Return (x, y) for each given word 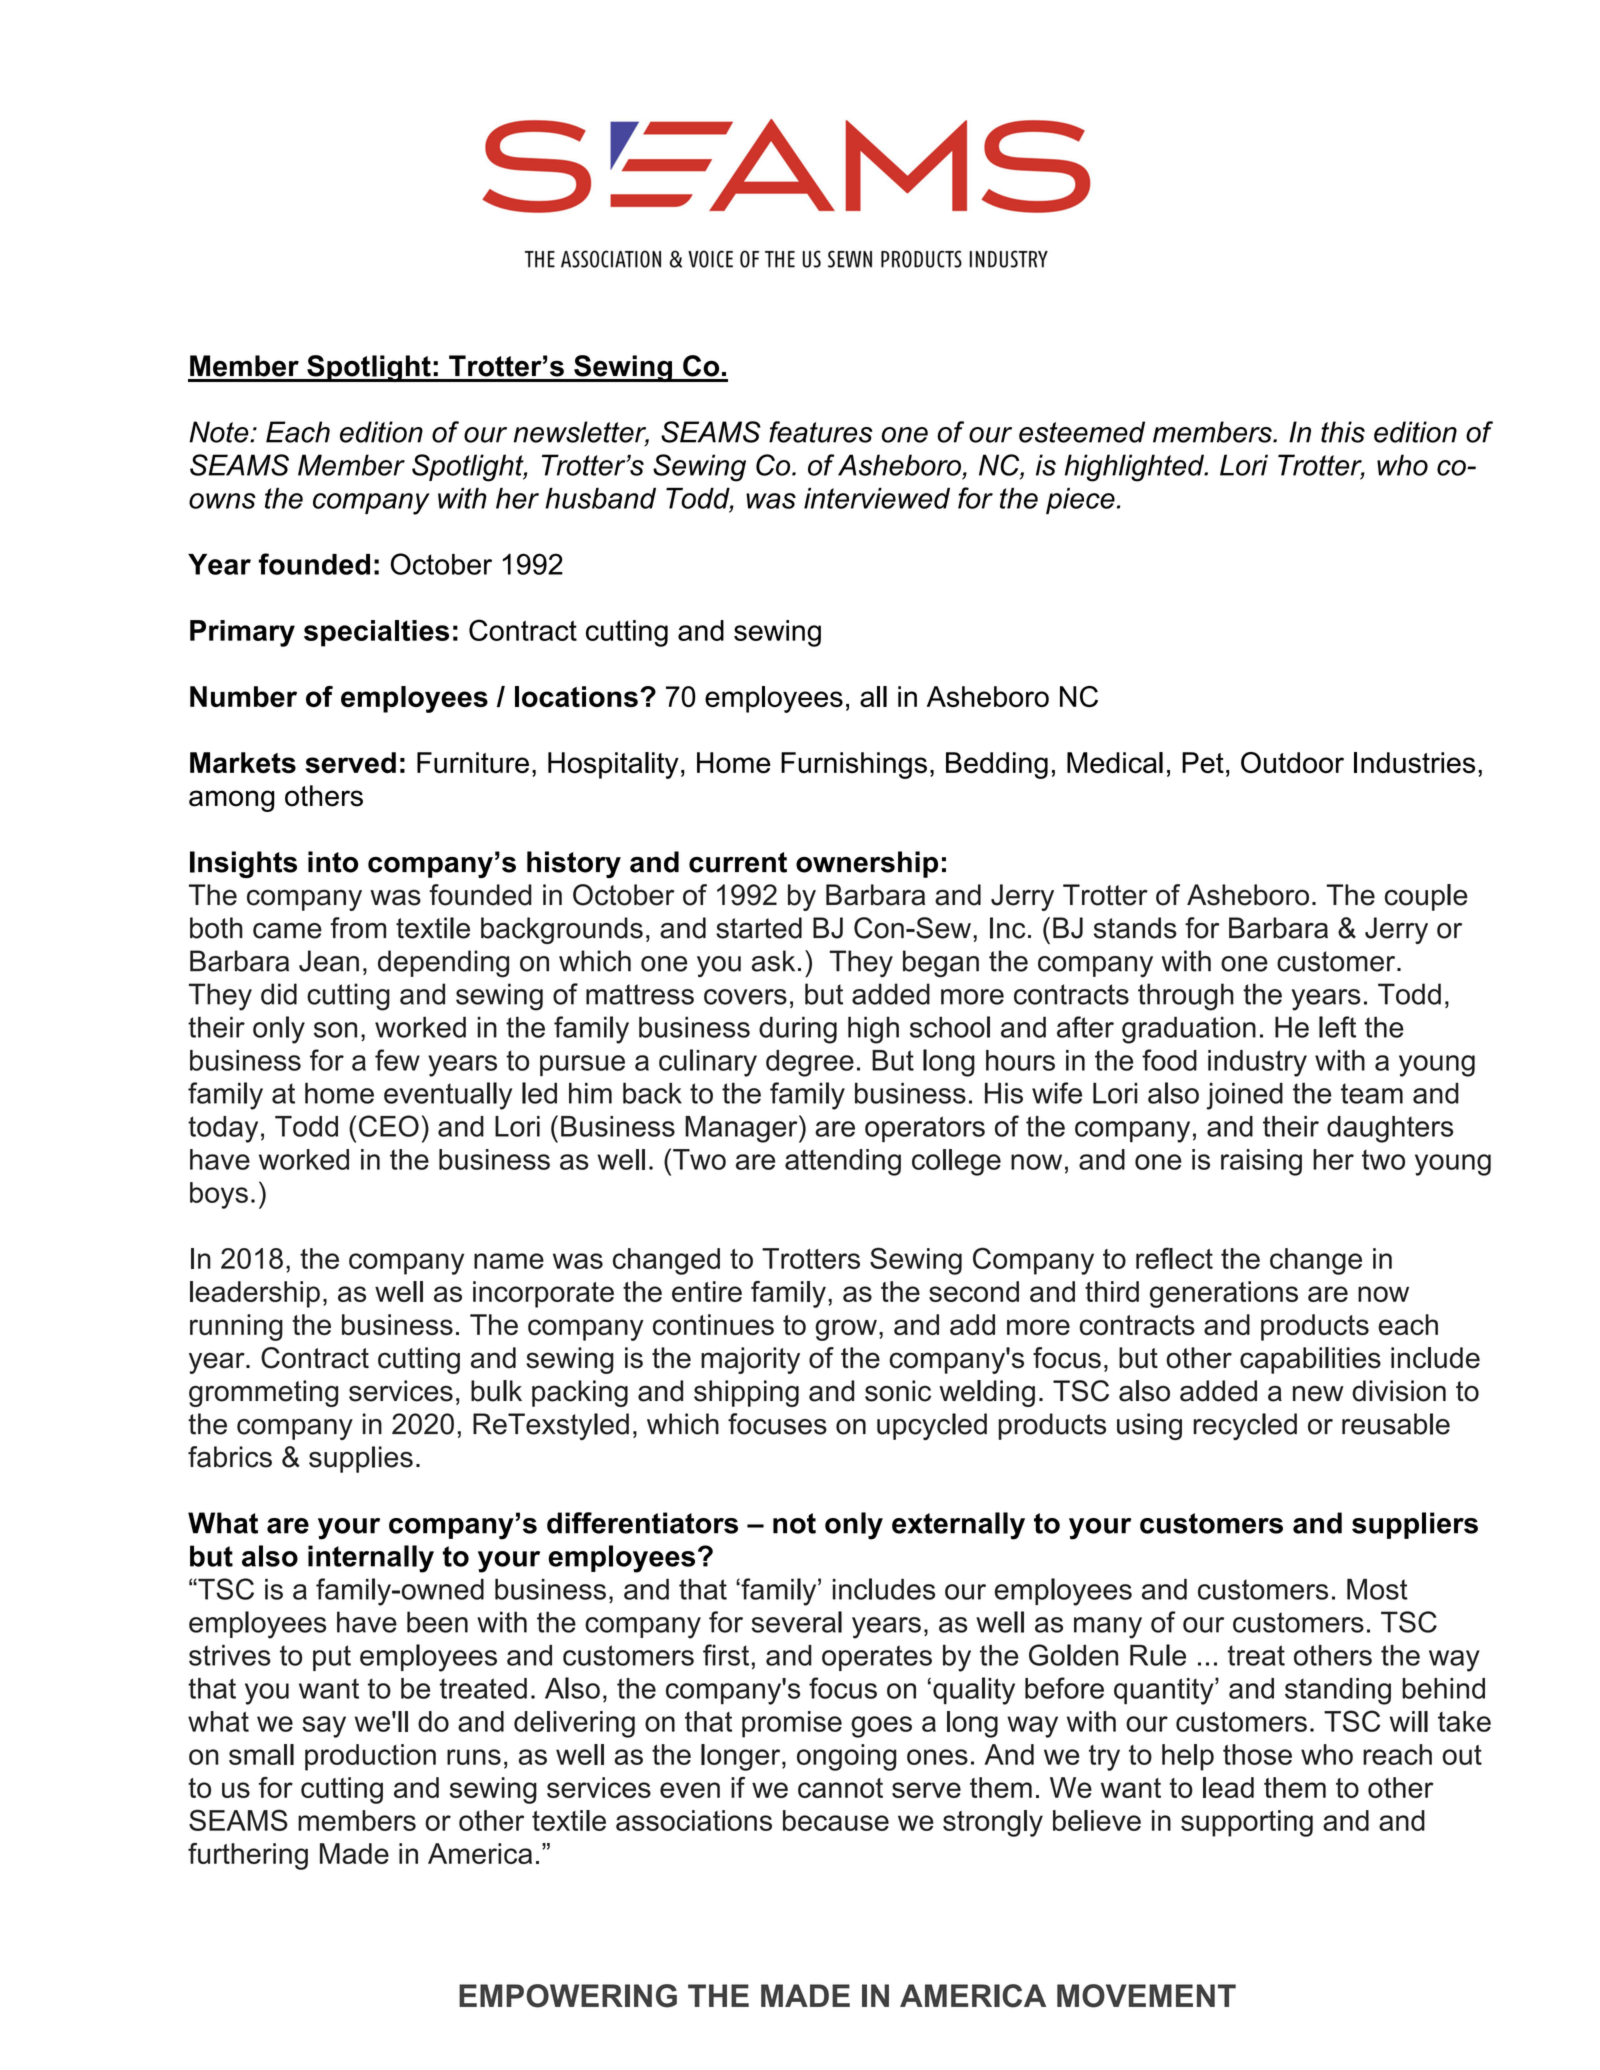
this (1343, 432)
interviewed (877, 498)
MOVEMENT (1146, 1996)
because (836, 1820)
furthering (248, 1856)
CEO (389, 1126)
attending (843, 1162)
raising (1261, 1162)
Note (220, 432)
